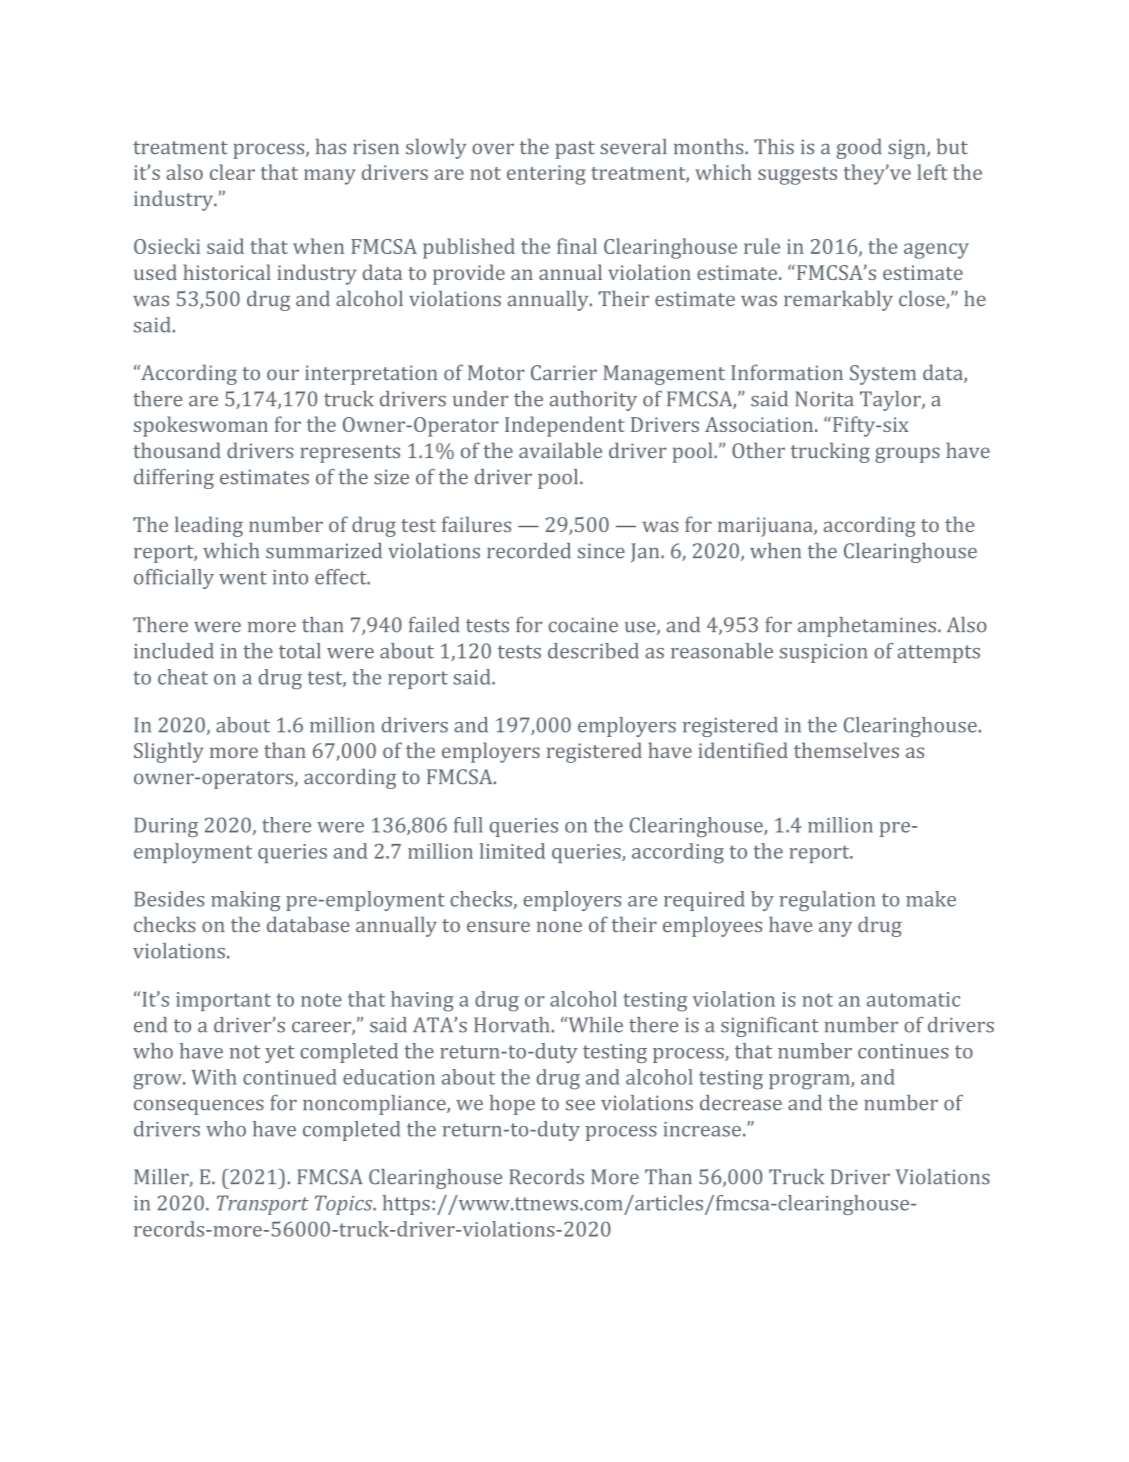 The image size is (1129, 1462). Describe the element at coordinates (263, 1205) in the document. I see `Transport` at that location.
